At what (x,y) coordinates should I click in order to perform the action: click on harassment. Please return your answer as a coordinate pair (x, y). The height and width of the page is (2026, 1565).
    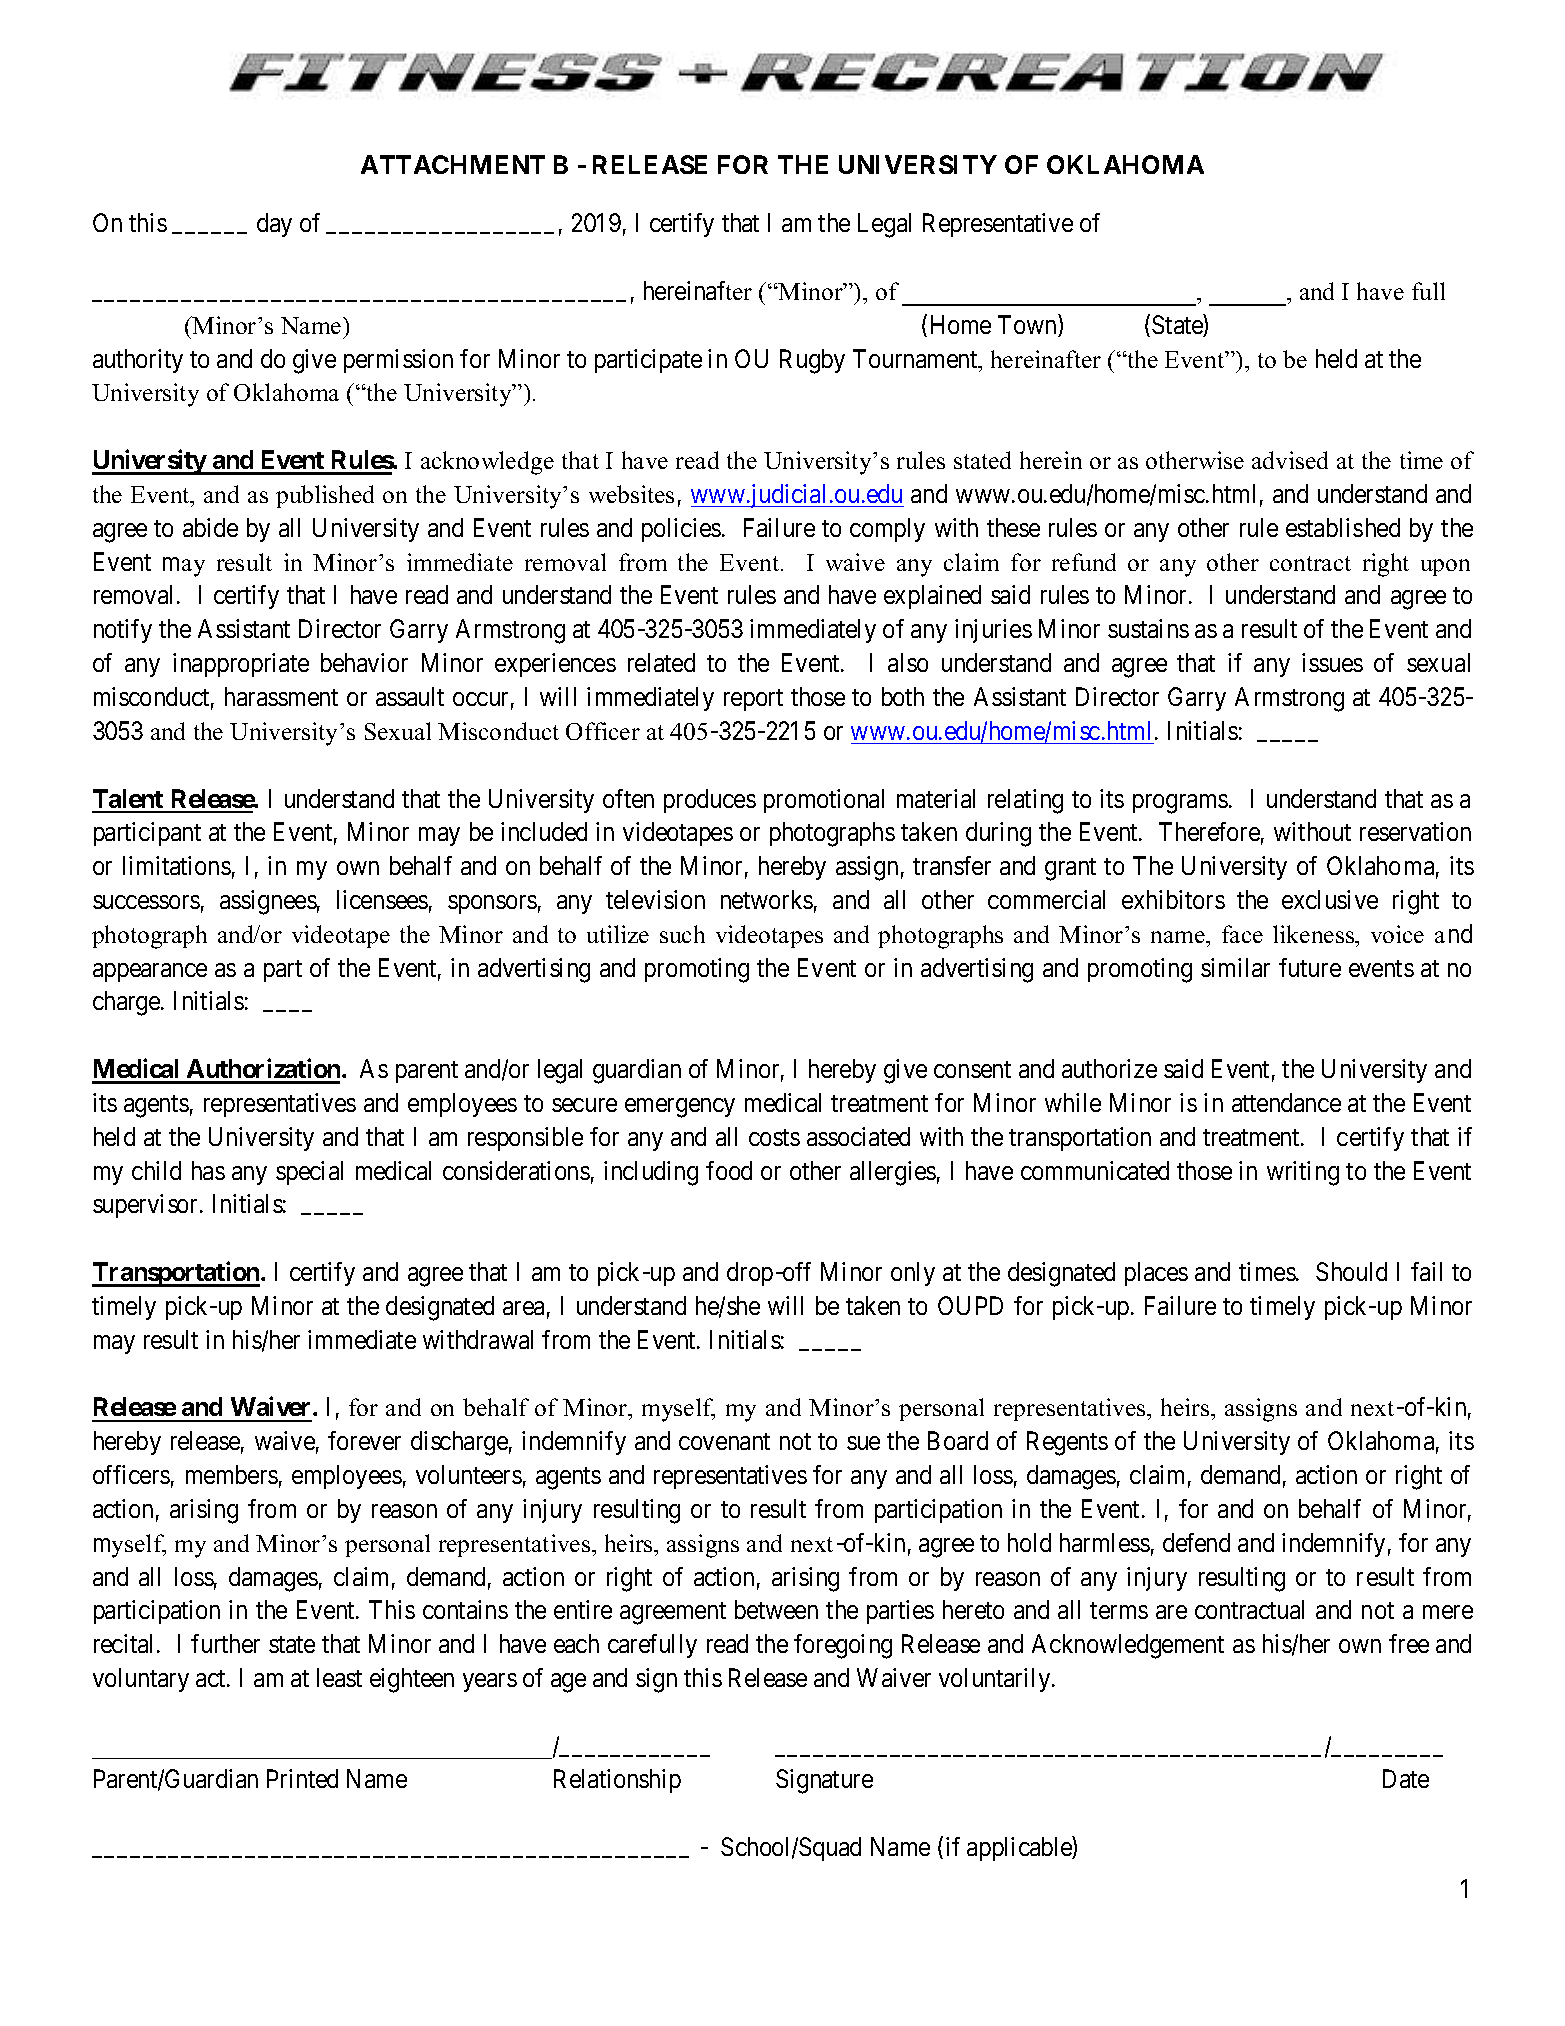
    Looking at the image, I should click on (281, 696).
